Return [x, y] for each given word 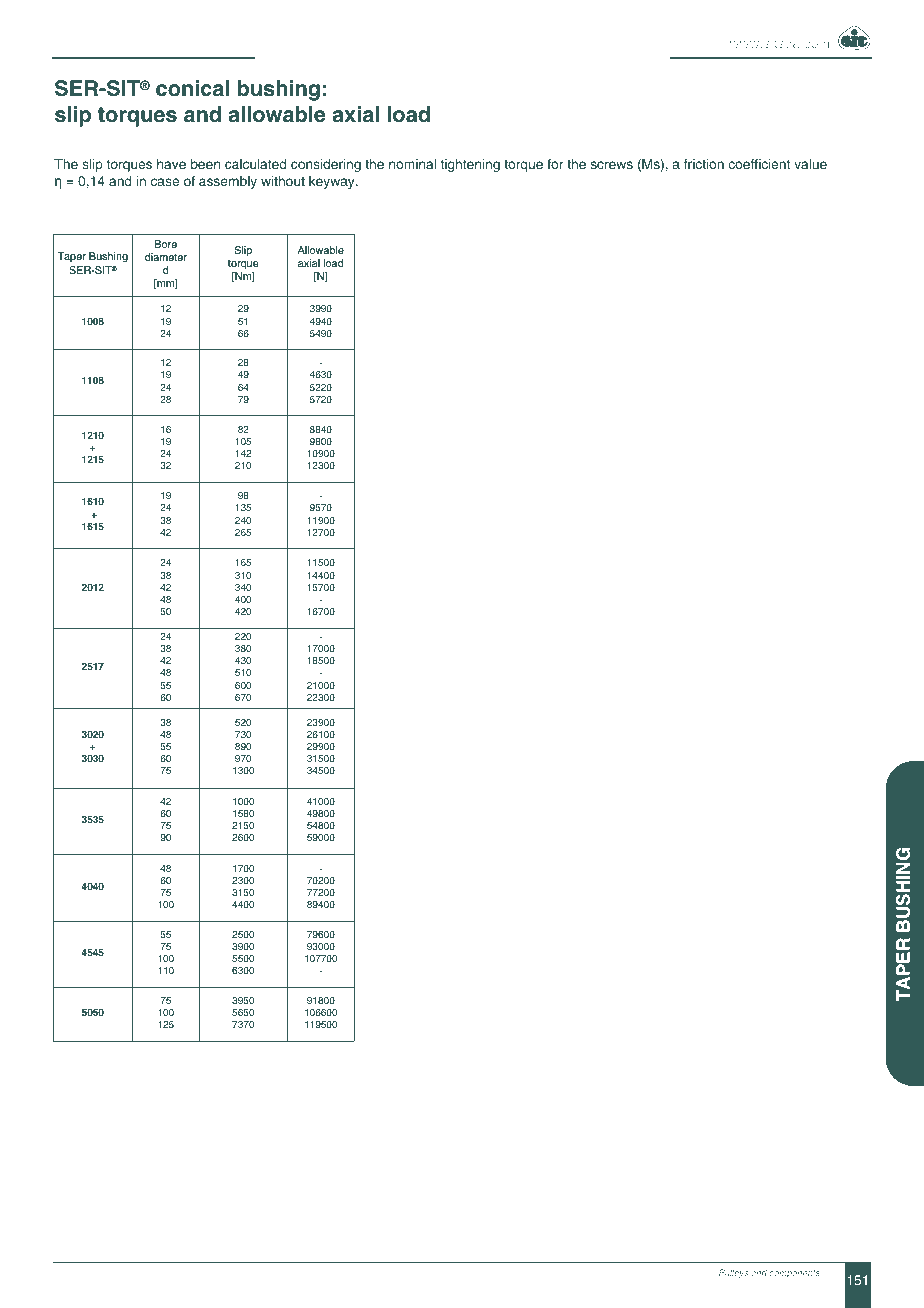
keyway [333, 182]
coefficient [759, 164]
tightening [470, 165]
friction [704, 164]
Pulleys [733, 1273]
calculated [255, 164]
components [794, 1274]
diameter [166, 257]
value [810, 164]
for [555, 164]
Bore [166, 244]
